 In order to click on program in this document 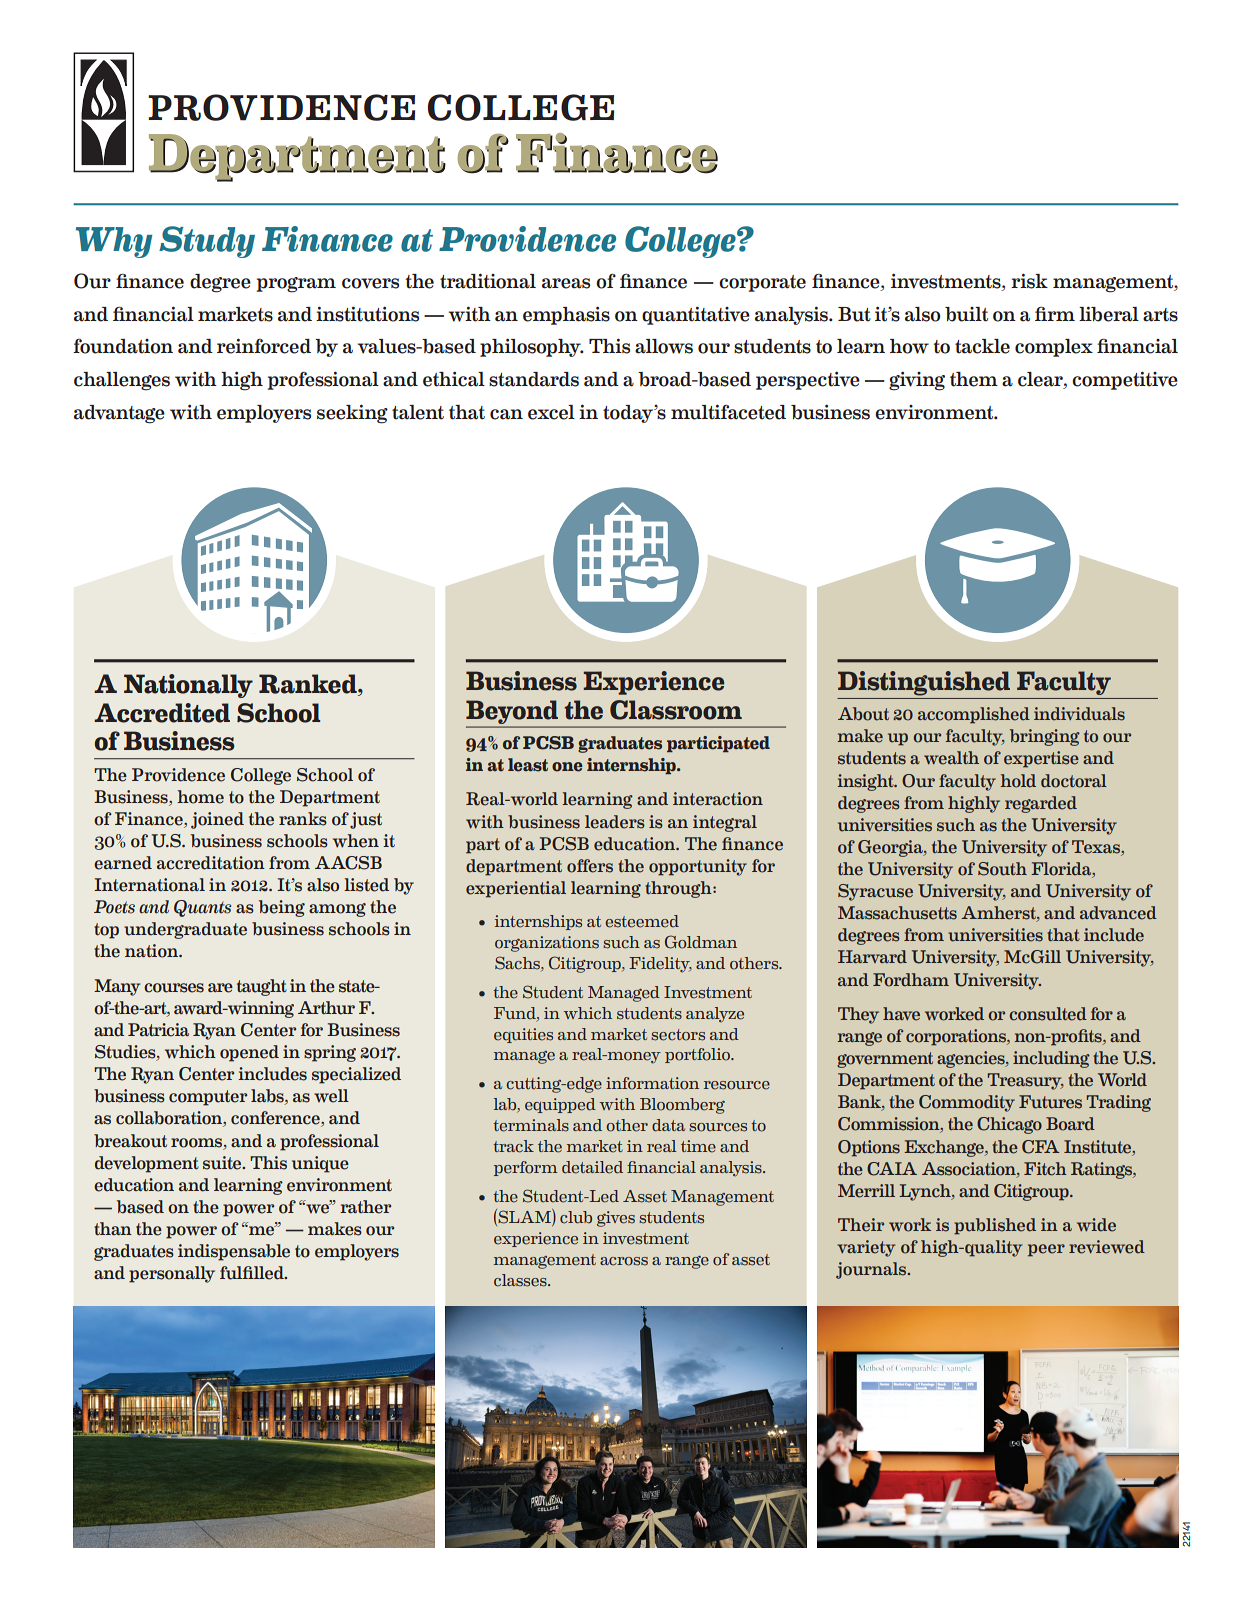, I will do `click(296, 285)`.
